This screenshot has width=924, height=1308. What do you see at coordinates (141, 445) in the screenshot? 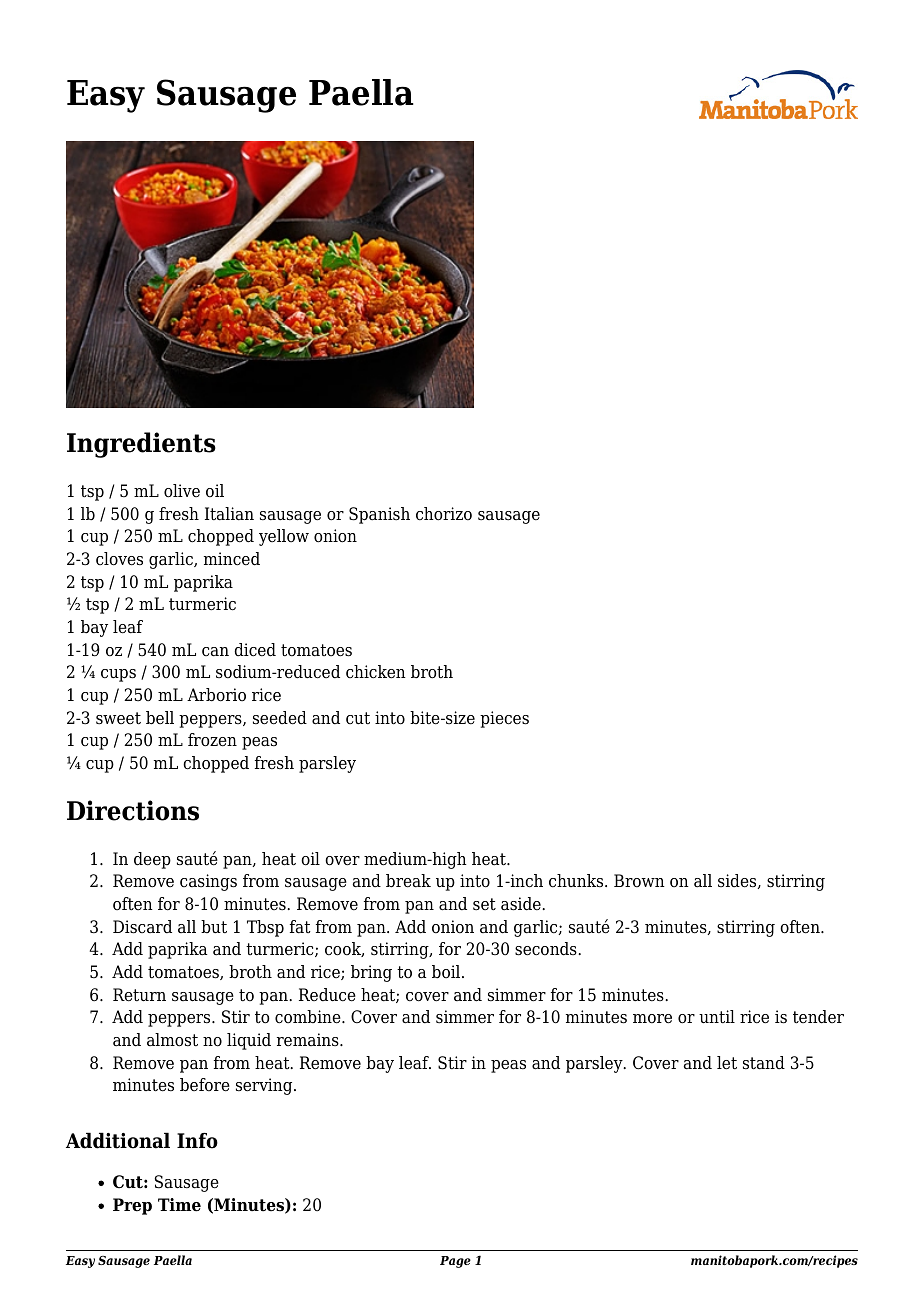
I see `Ingredients` at bounding box center [141, 445].
